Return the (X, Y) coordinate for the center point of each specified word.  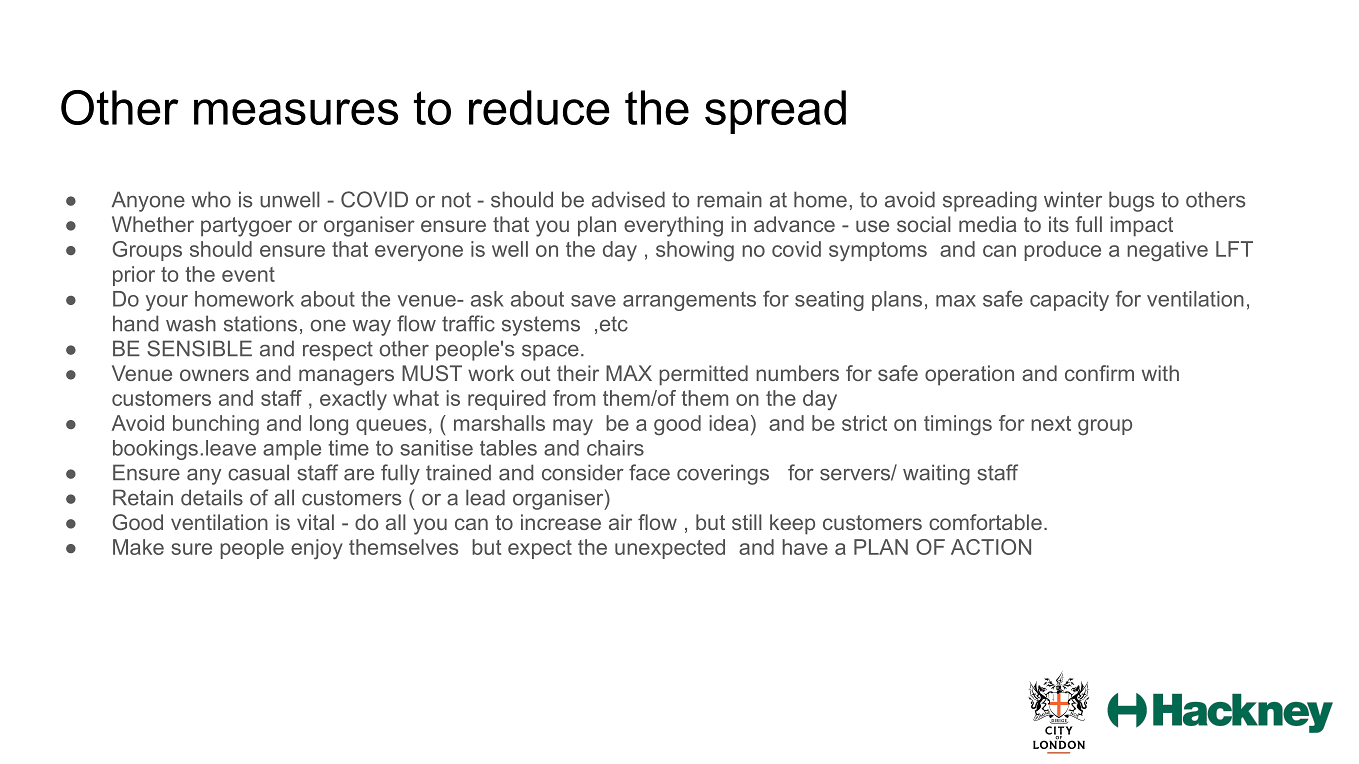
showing (695, 251)
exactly (353, 400)
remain (729, 199)
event (248, 274)
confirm (1099, 373)
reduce (539, 107)
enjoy (317, 549)
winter (1073, 199)
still (747, 522)
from (574, 398)
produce (1062, 251)
